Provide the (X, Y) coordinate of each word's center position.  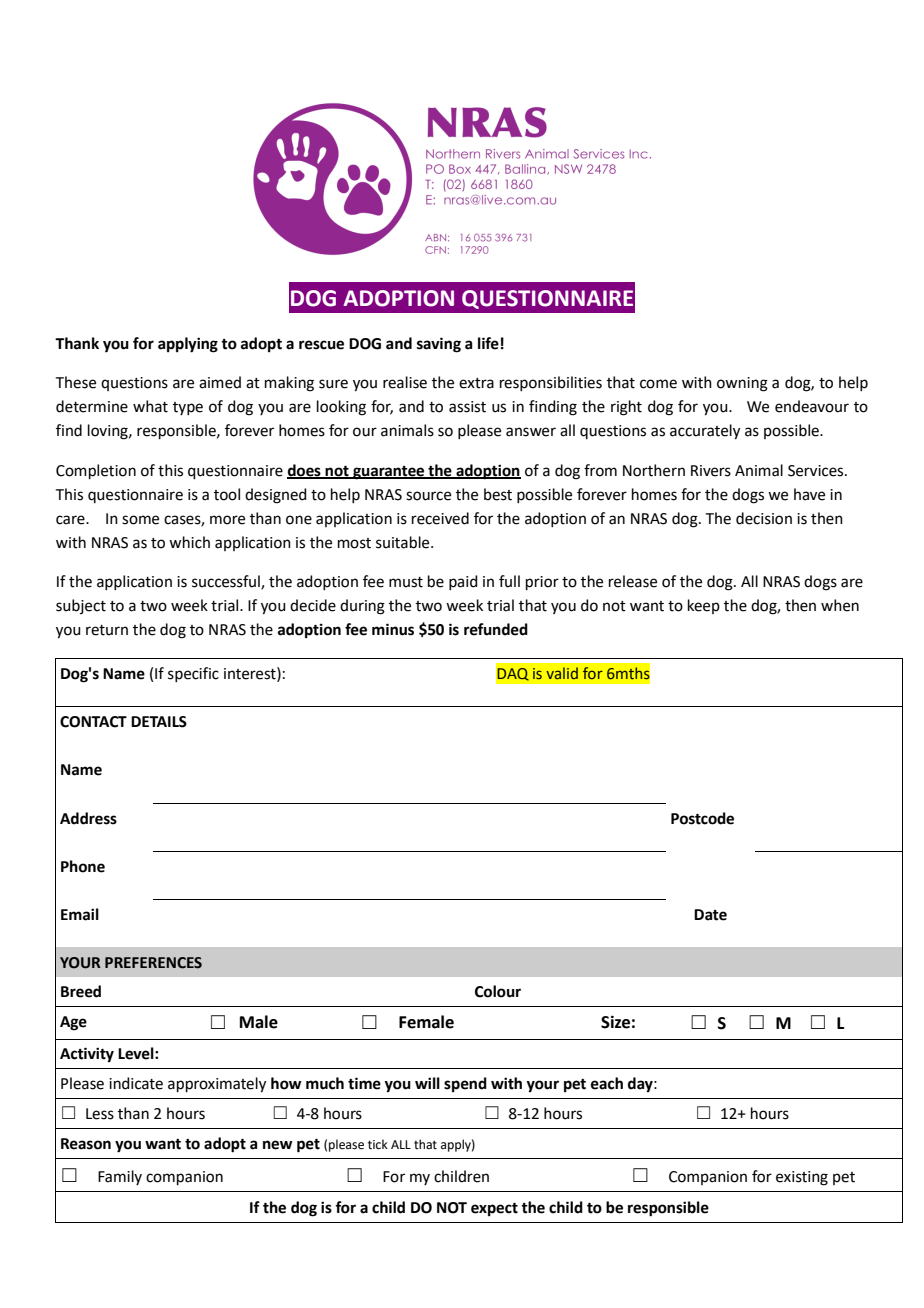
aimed (220, 382)
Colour (498, 991)
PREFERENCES (153, 963)
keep (704, 606)
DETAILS (159, 722)
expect (494, 1210)
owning (742, 384)
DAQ (513, 674)
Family (120, 1177)
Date (710, 915)
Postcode (702, 818)
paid (463, 582)
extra (476, 383)
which (189, 542)
